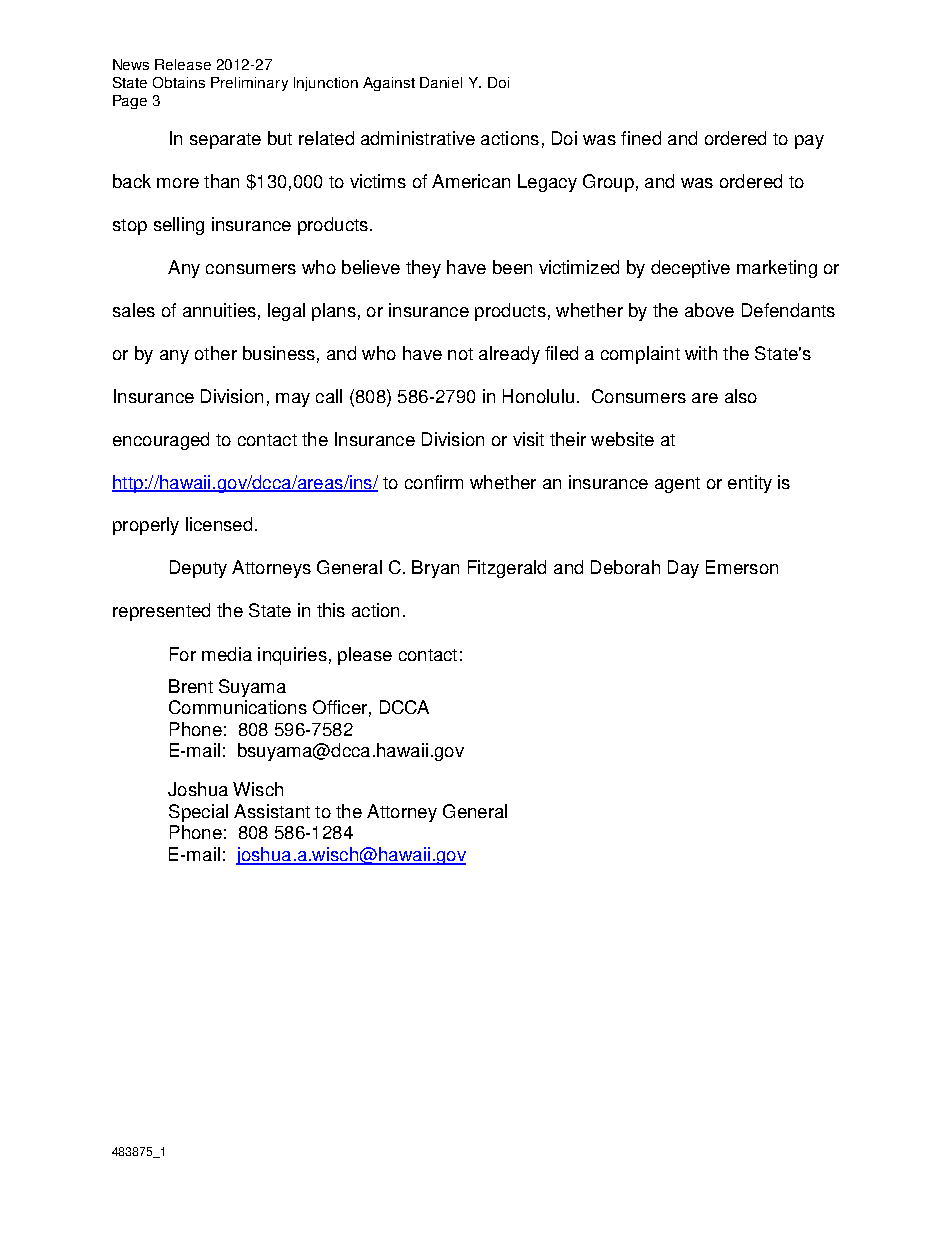 Image resolution: width=952 pixels, height=1233 pixels. I want to click on Obtains, so click(179, 82).
